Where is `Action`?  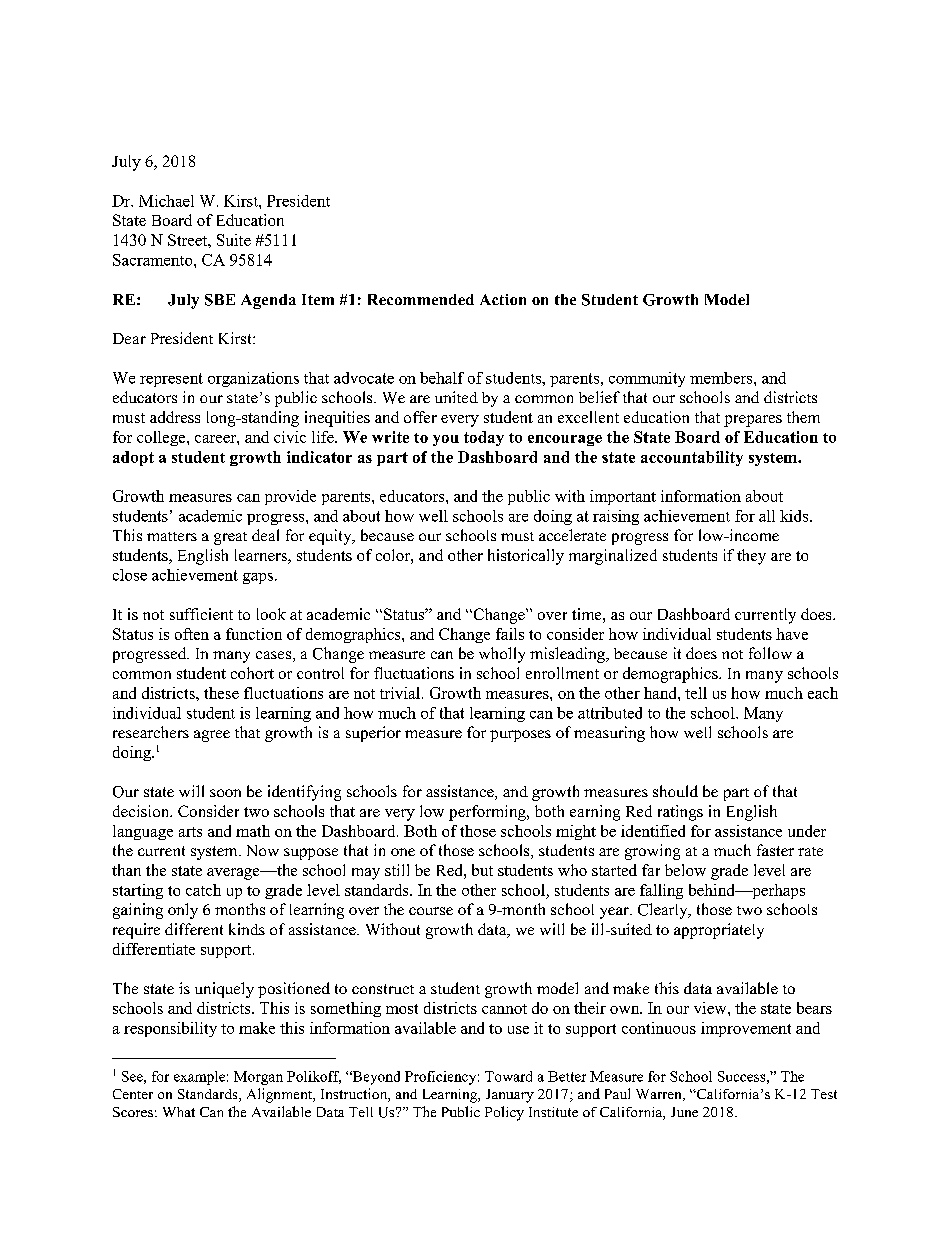
Action is located at coordinates (503, 299).
